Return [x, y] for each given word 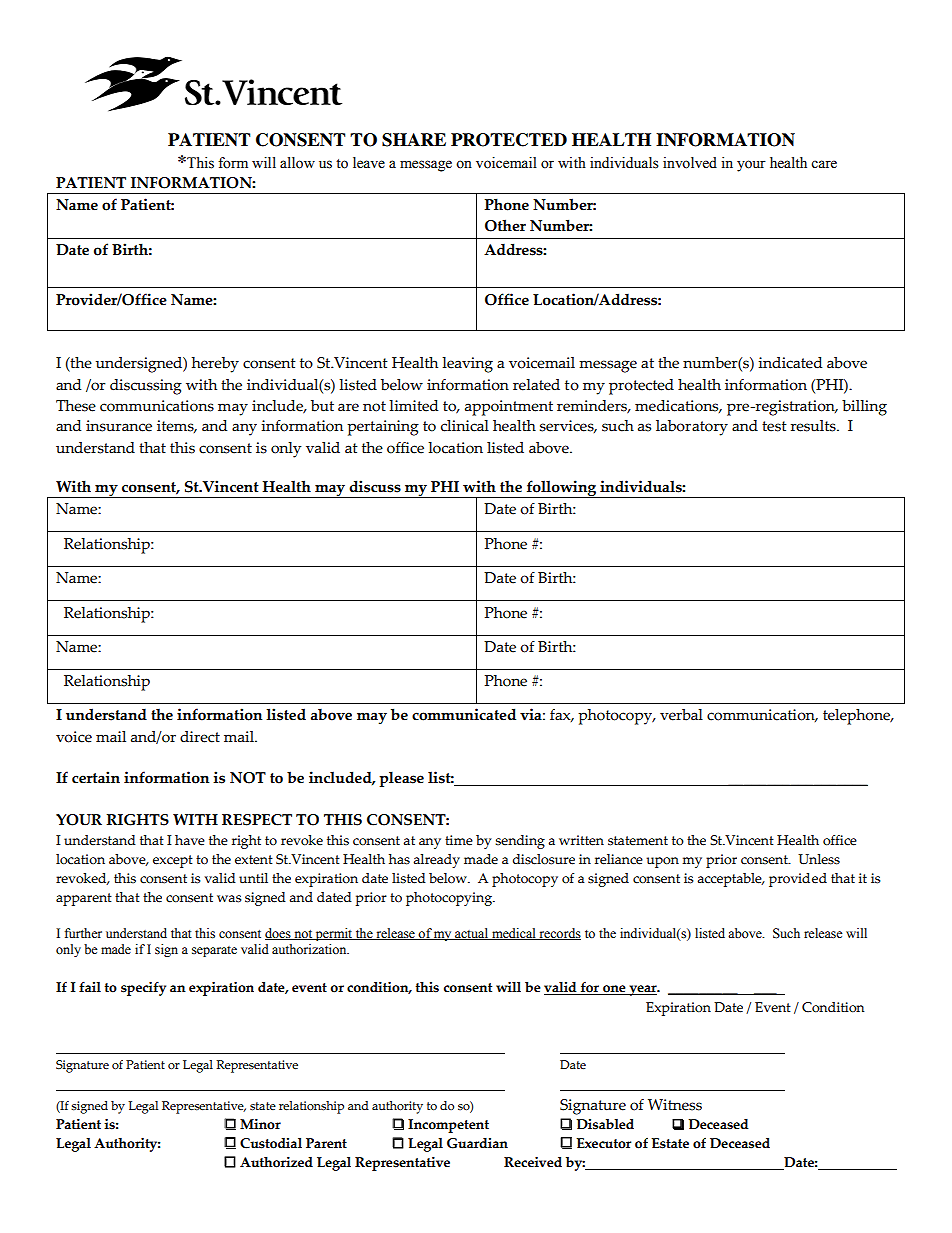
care [824, 164]
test [774, 426]
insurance [119, 426]
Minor [260, 1124]
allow [297, 163]
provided [798, 880]
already [436, 861]
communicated [464, 714]
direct [200, 737]
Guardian [477, 1143]
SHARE [414, 140]
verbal [681, 715]
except [173, 861]
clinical [465, 426]
